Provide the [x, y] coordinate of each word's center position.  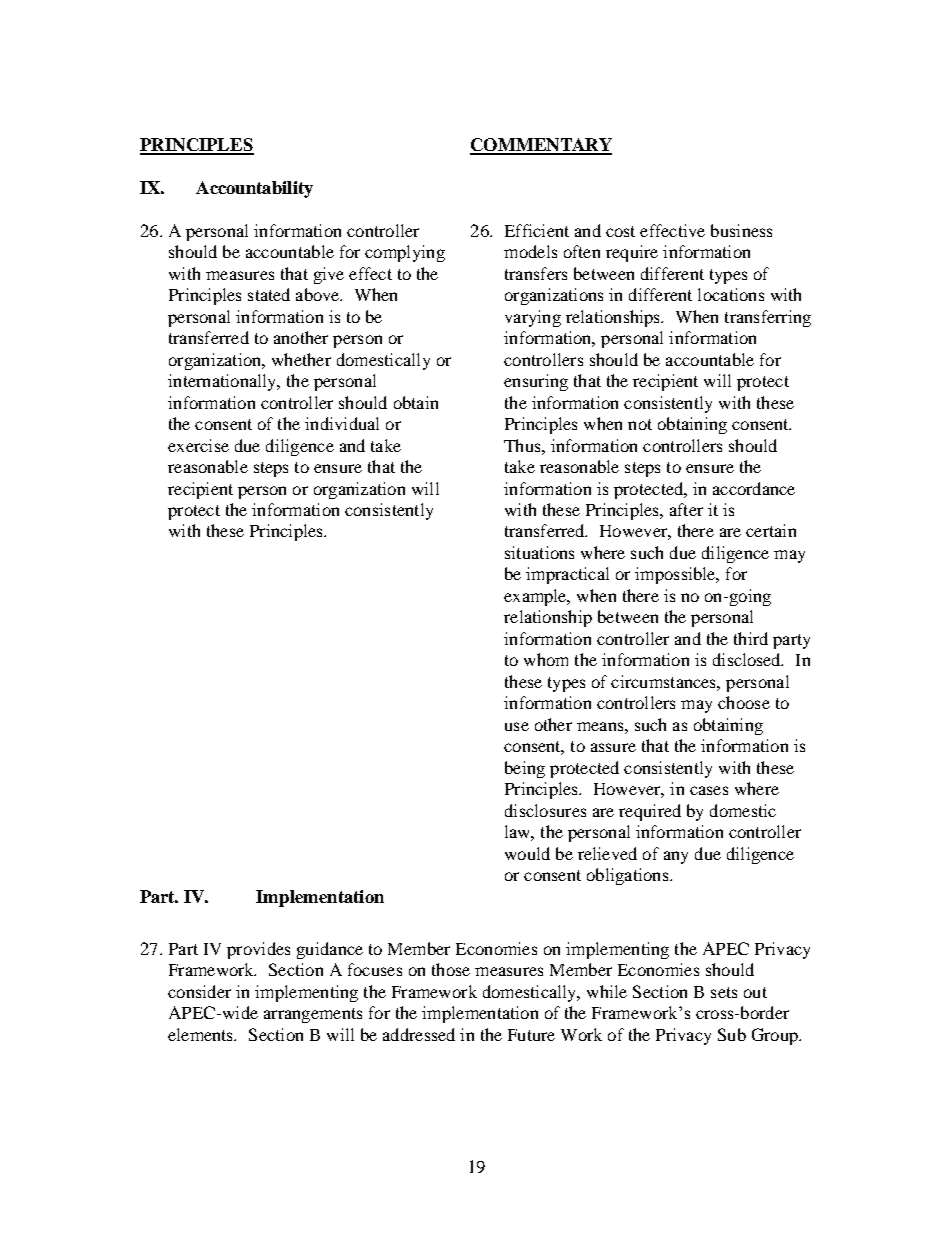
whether [301, 359]
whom [546, 659]
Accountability [254, 189]
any [676, 857]
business [741, 230]
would [527, 853]
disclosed [748, 659]
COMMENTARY [541, 146]
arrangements [313, 1015]
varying [533, 318]
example [536, 597]
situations [539, 552]
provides [258, 950]
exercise [198, 445]
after [686, 509]
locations [731, 294]
